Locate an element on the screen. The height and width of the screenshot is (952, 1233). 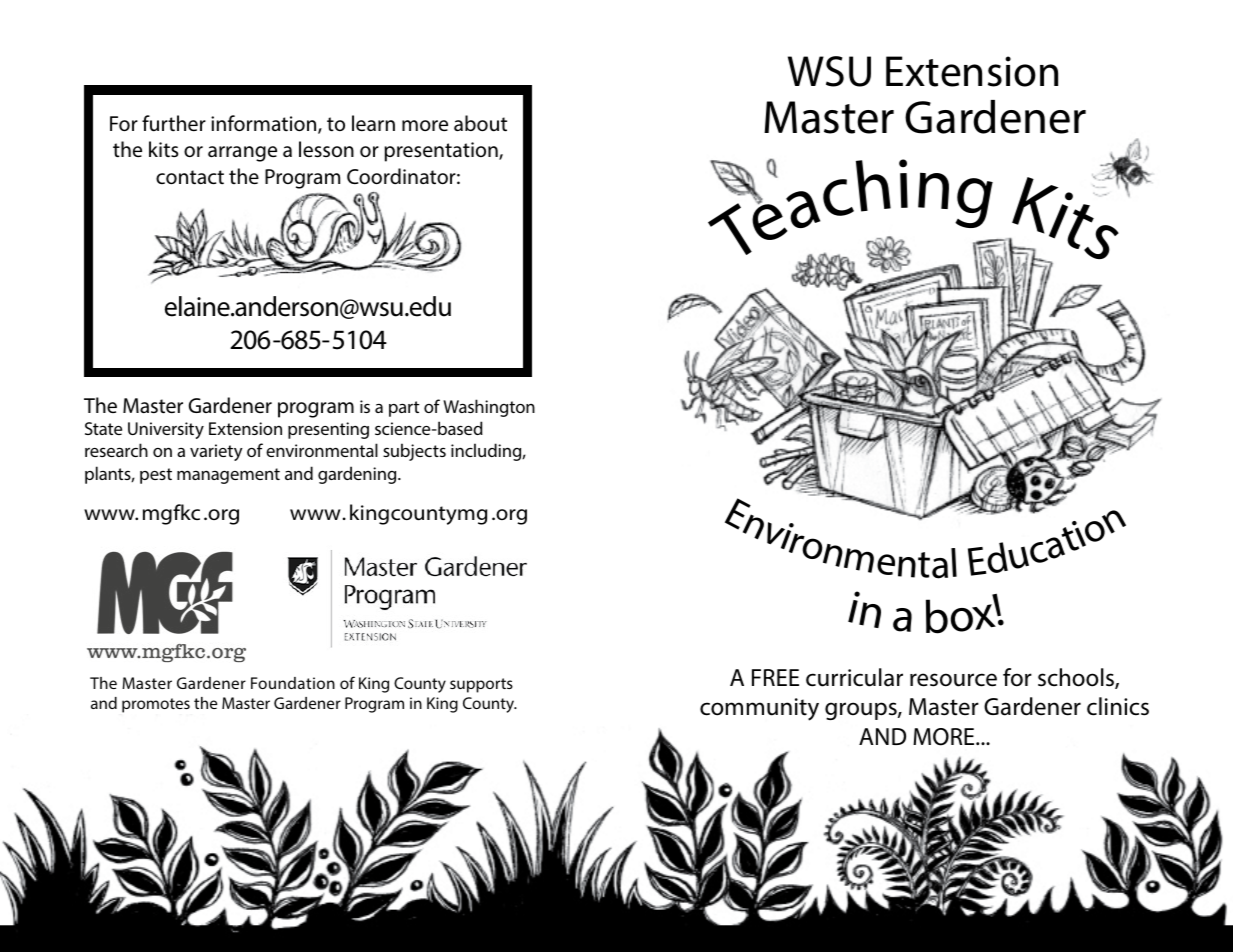
about is located at coordinates (480, 123).
